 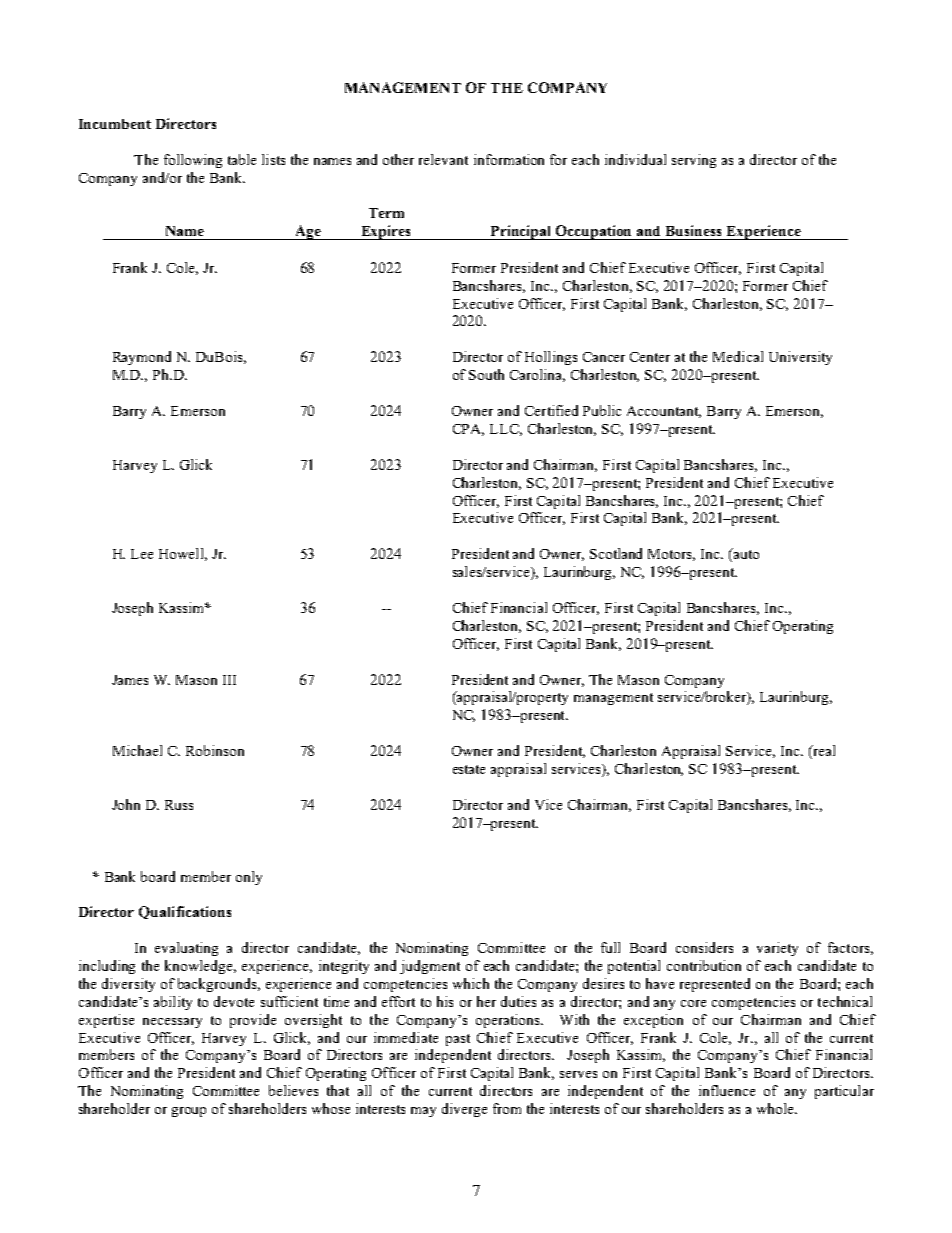 I want to click on Medical, so click(x=738, y=356).
